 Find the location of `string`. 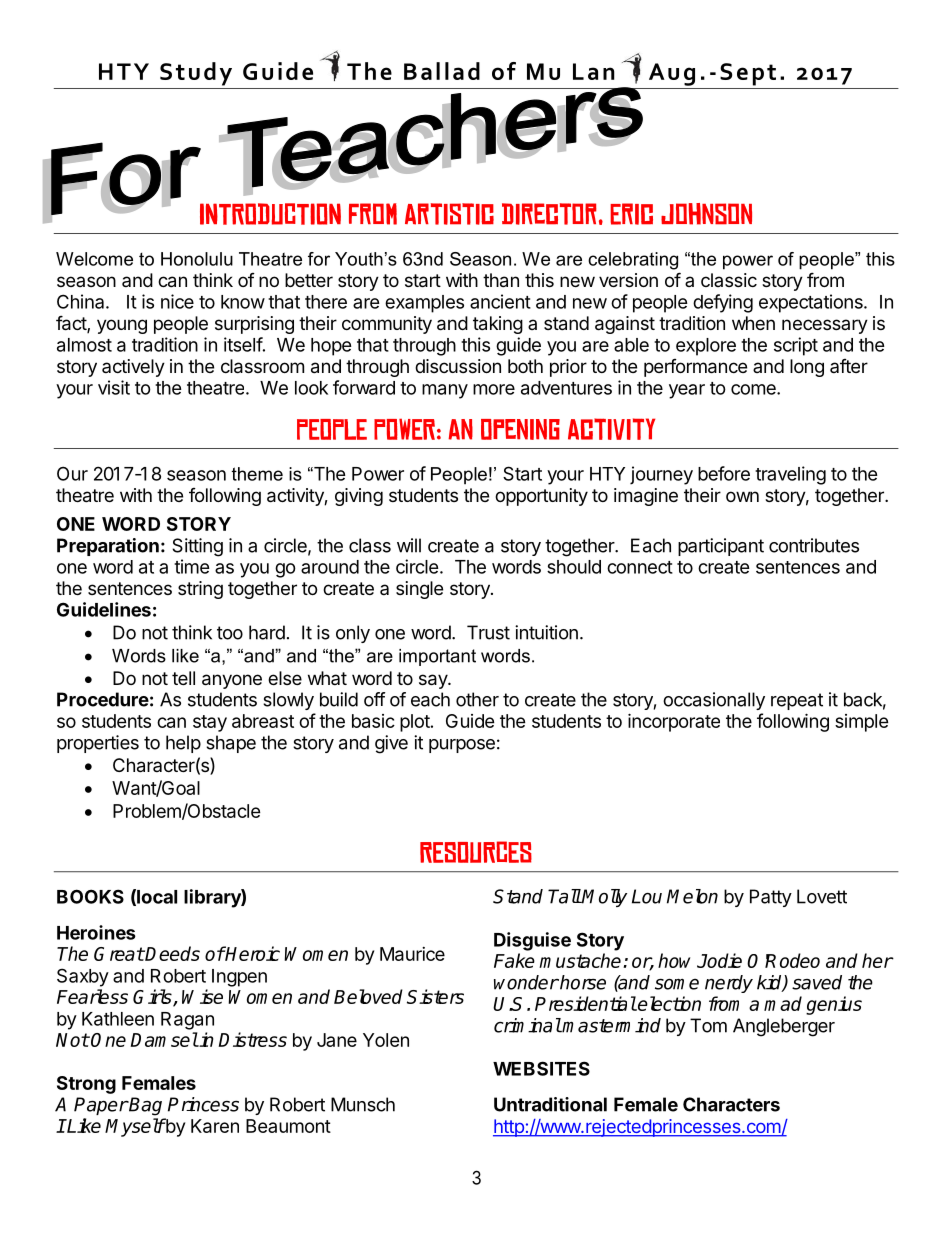

string is located at coordinates (200, 590).
